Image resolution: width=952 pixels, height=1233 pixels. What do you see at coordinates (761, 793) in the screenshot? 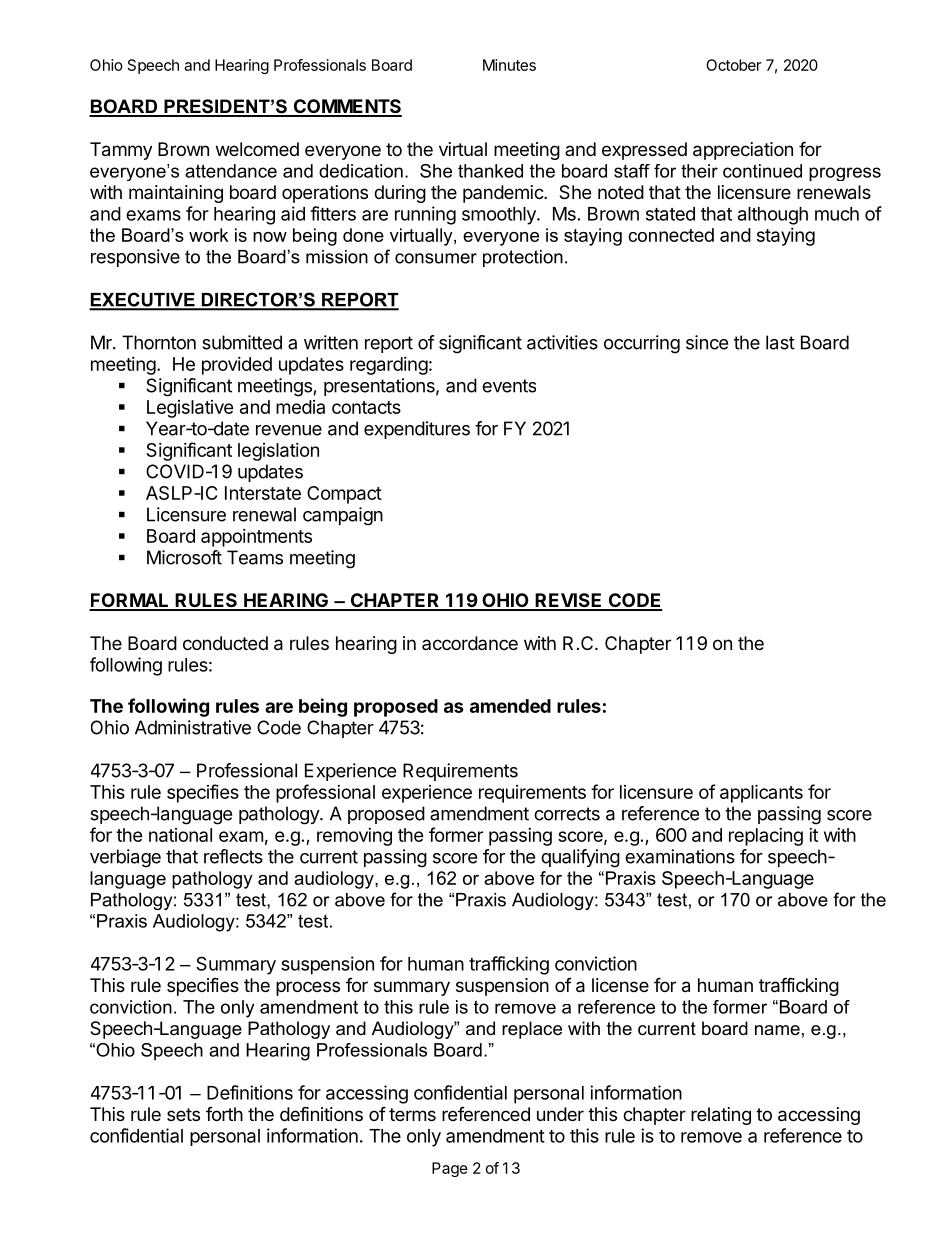
I see `applicants` at bounding box center [761, 793].
